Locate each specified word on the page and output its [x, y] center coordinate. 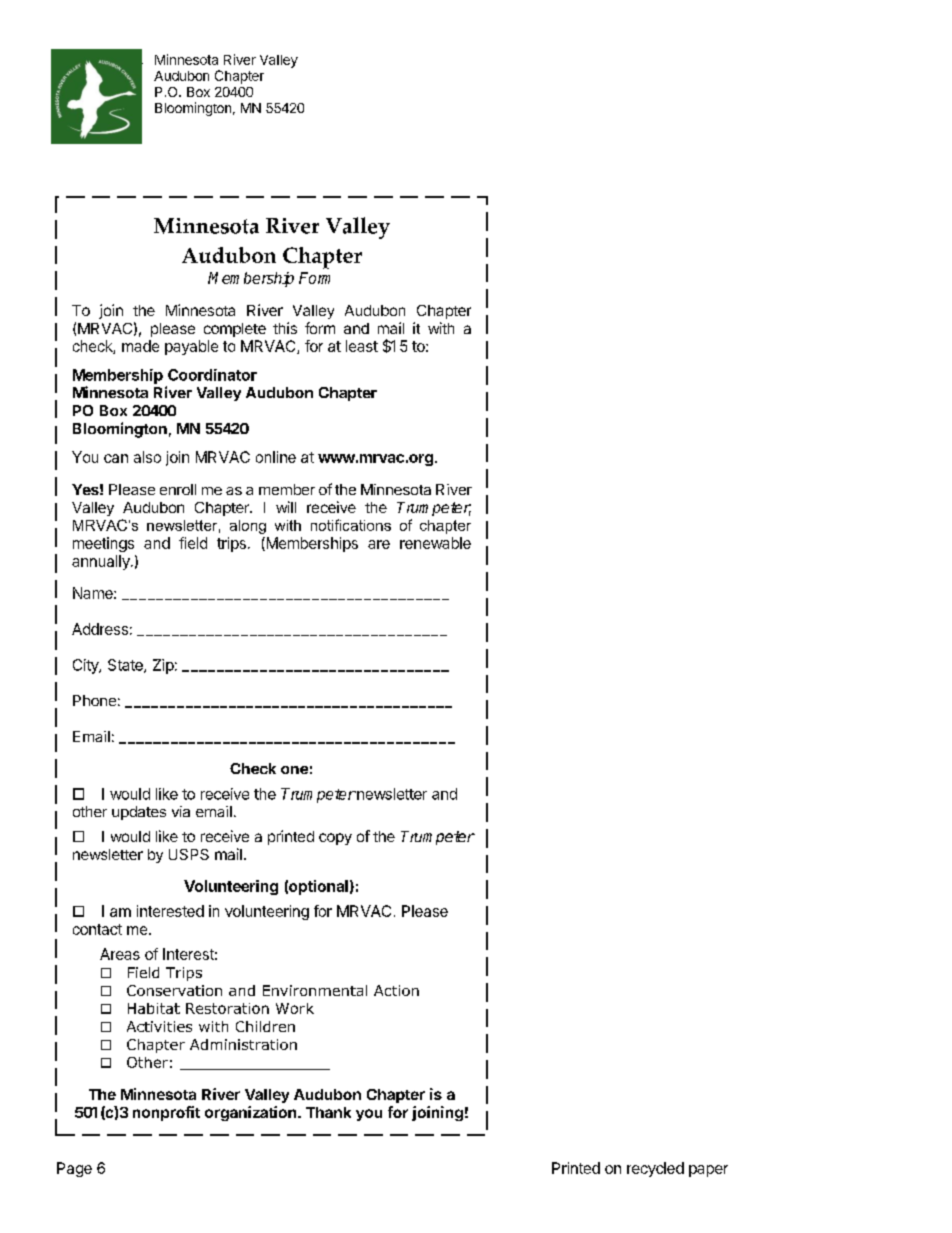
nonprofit [166, 1113]
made [140, 346]
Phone [94, 700]
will [286, 507]
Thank [328, 1112]
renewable [435, 543]
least [362, 346]
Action [396, 990]
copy [335, 839]
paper [708, 1171]
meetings [103, 544]
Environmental [315, 990]
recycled [655, 1169]
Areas [120, 954]
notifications [351, 525]
